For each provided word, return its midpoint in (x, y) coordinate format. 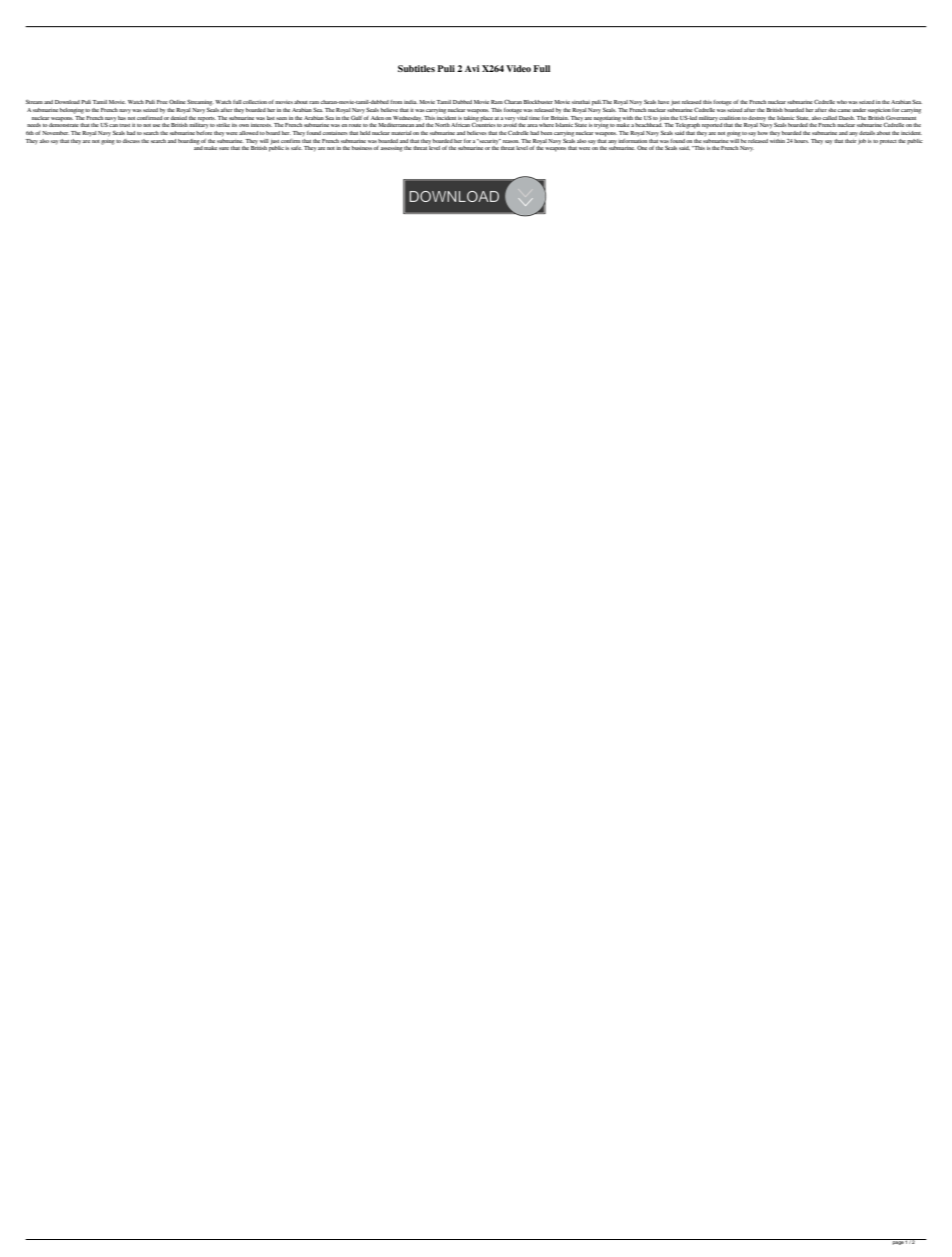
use (156, 125)
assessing (391, 149)
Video (518, 68)
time (534, 118)
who (842, 102)
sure (224, 148)
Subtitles (416, 68)
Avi (472, 68)
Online (177, 101)
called (829, 118)
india (411, 102)
